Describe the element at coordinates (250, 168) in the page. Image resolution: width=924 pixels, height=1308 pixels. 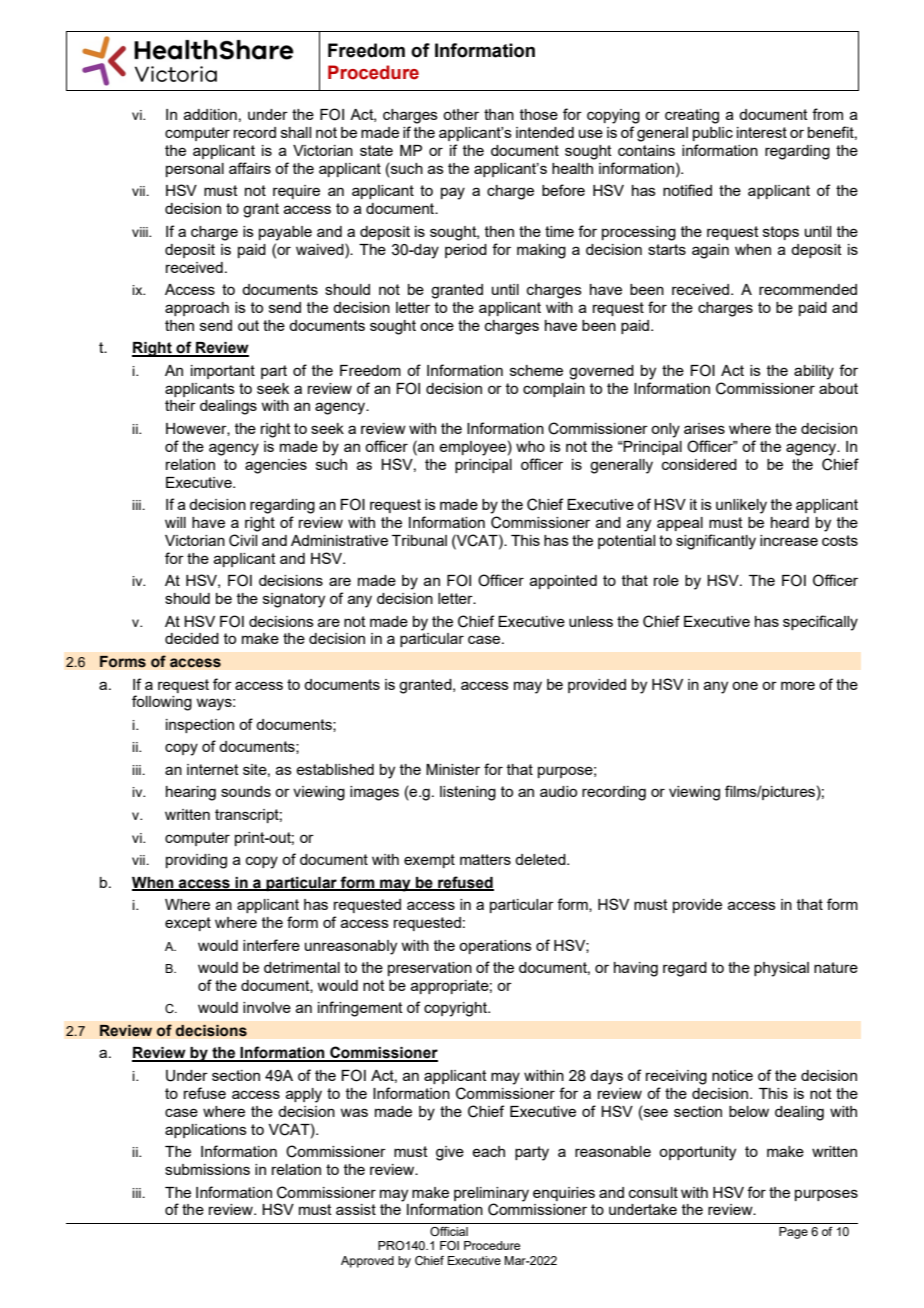
I see `affairs` at that location.
